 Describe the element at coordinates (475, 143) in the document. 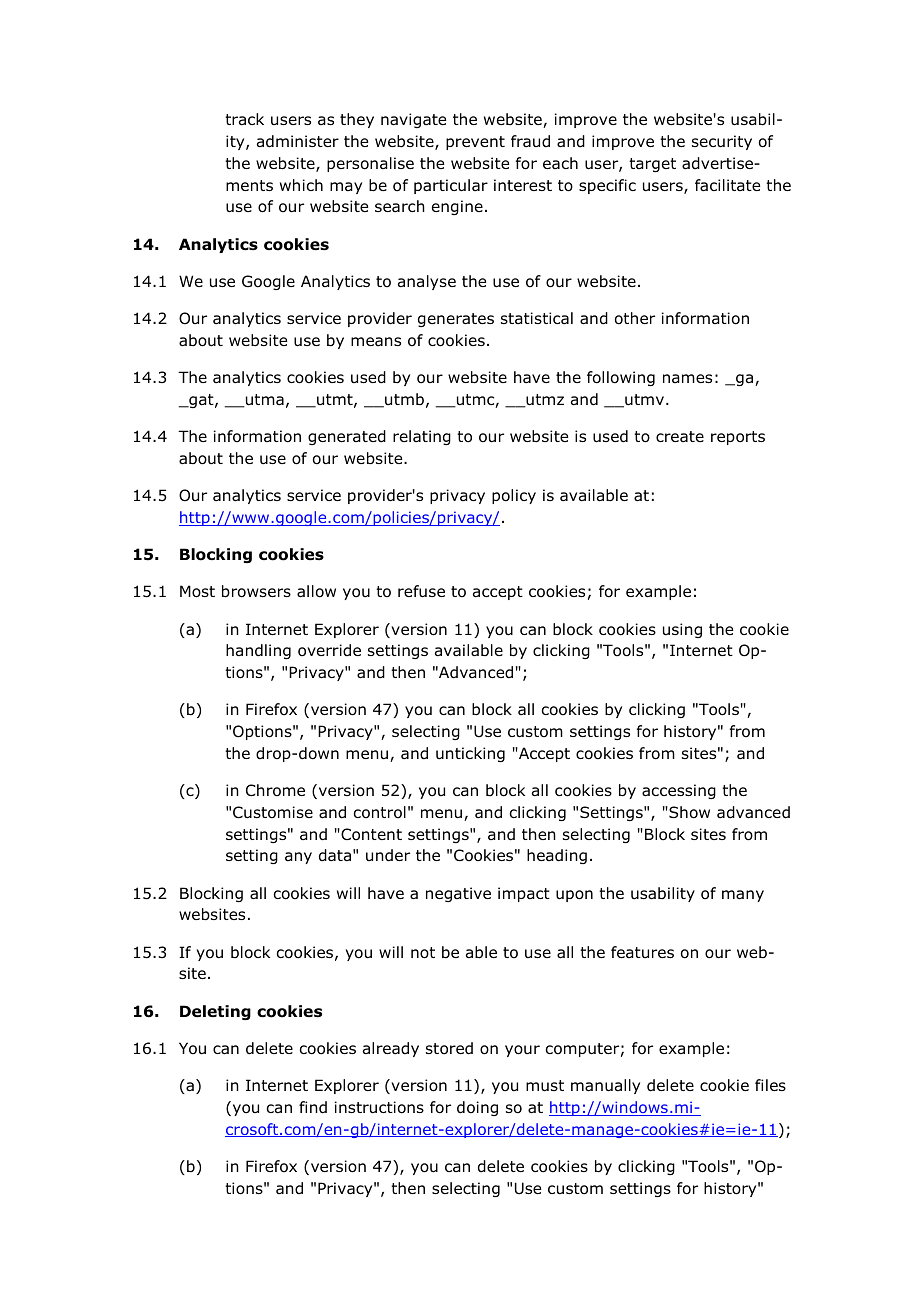

I see `prevent` at that location.
